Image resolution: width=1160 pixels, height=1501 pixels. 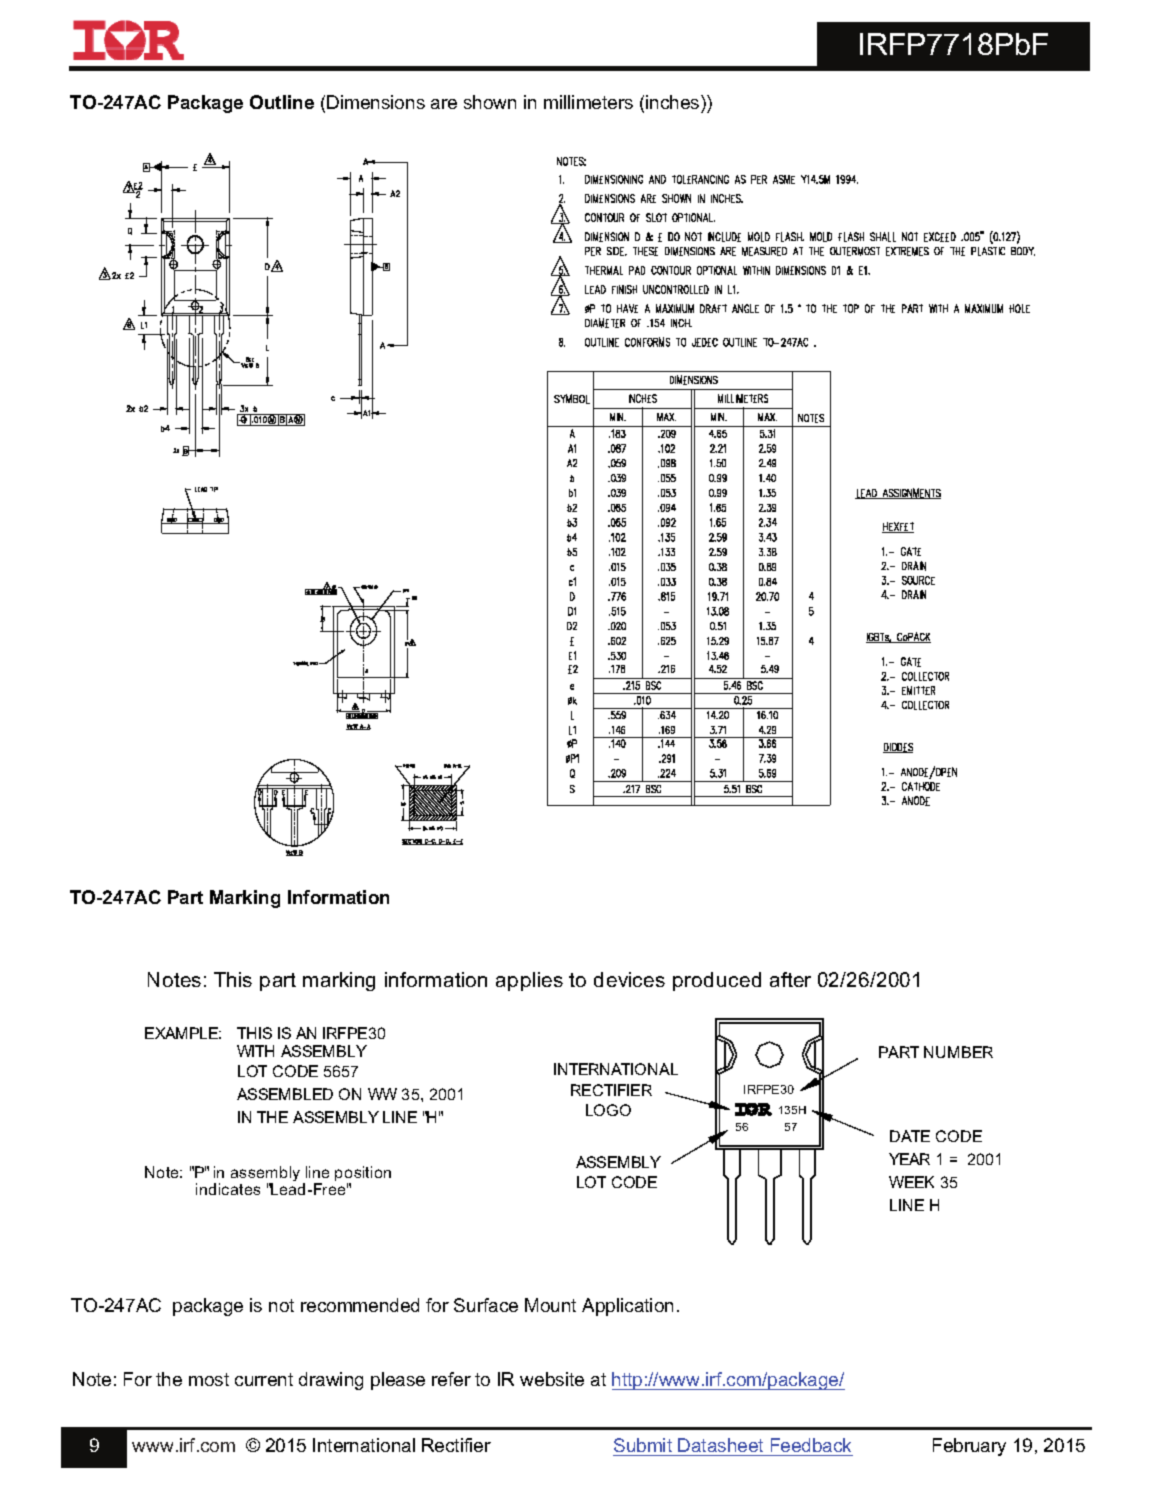 I want to click on devices, so click(x=629, y=979).
